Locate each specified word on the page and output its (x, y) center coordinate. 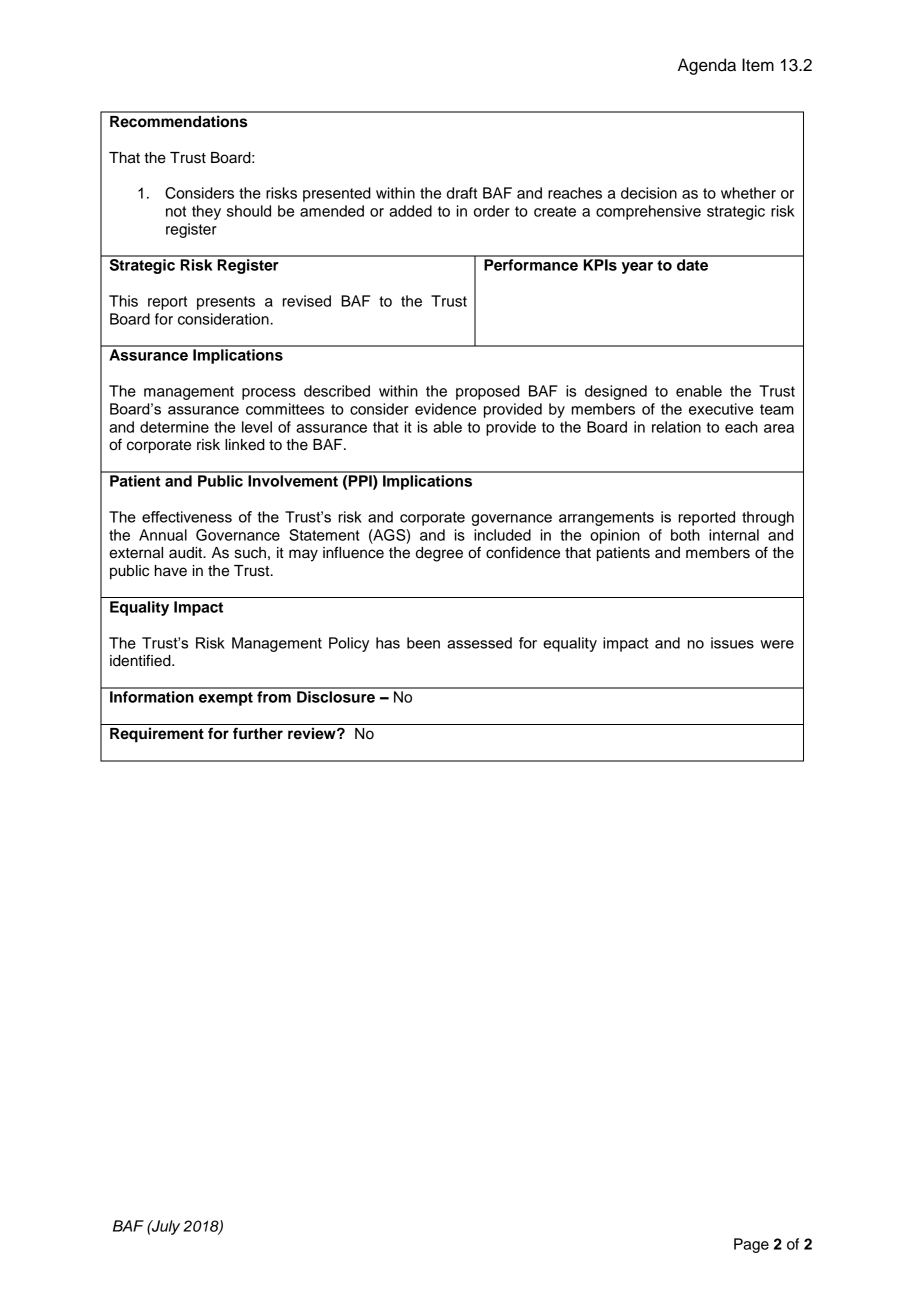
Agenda (707, 66)
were (777, 644)
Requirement (157, 735)
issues (732, 643)
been (423, 643)
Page (751, 1245)
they (206, 212)
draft (462, 193)
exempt (226, 699)
